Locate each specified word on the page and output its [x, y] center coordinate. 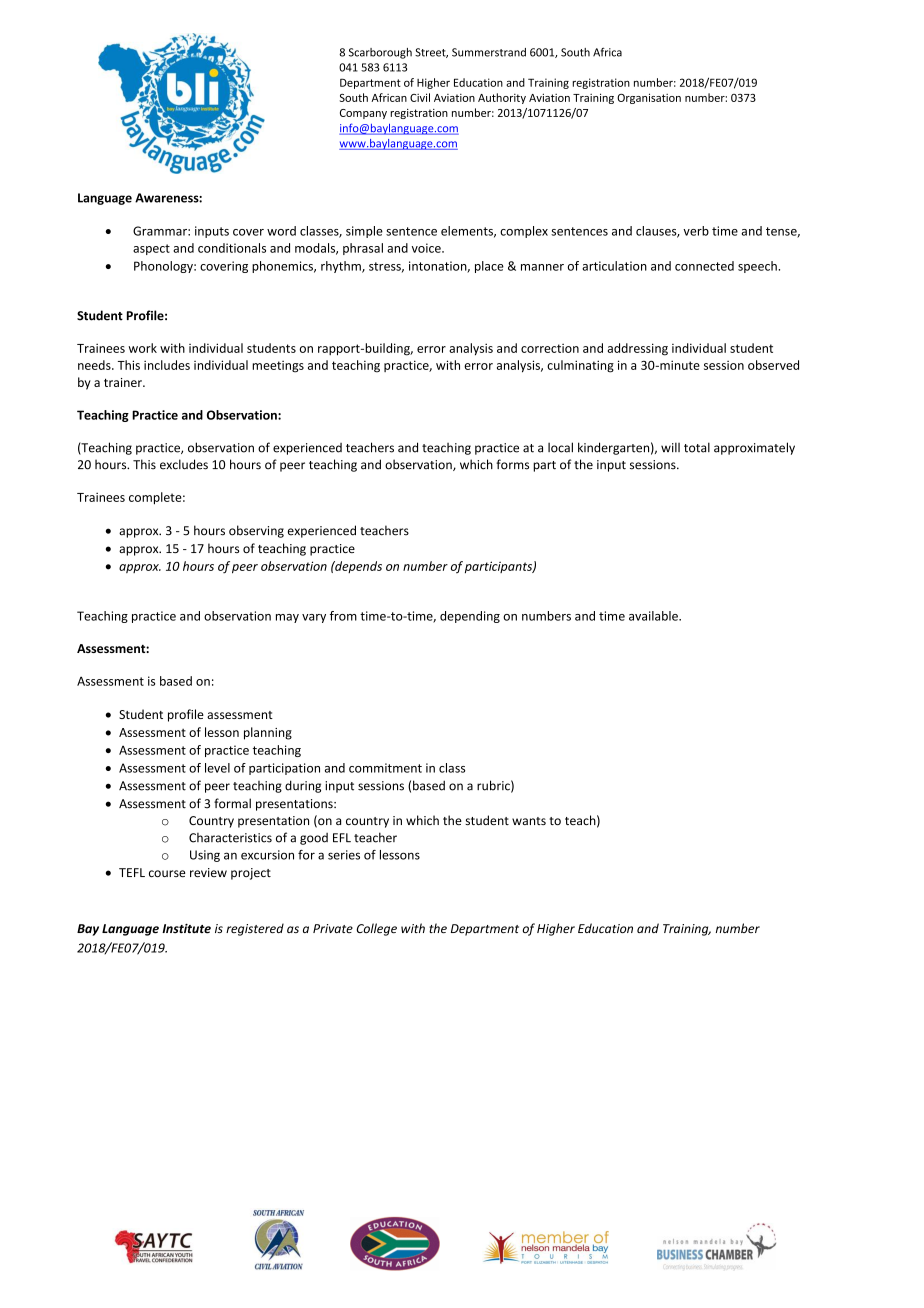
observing [256, 531]
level [217, 768]
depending [470, 617]
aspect [151, 249]
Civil [420, 97]
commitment [385, 768]
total [697, 447]
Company [363, 114]
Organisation [649, 98]
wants [529, 821]
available [654, 616]
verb [696, 231]
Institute [186, 929]
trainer [124, 382]
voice [427, 248]
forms [512, 464]
